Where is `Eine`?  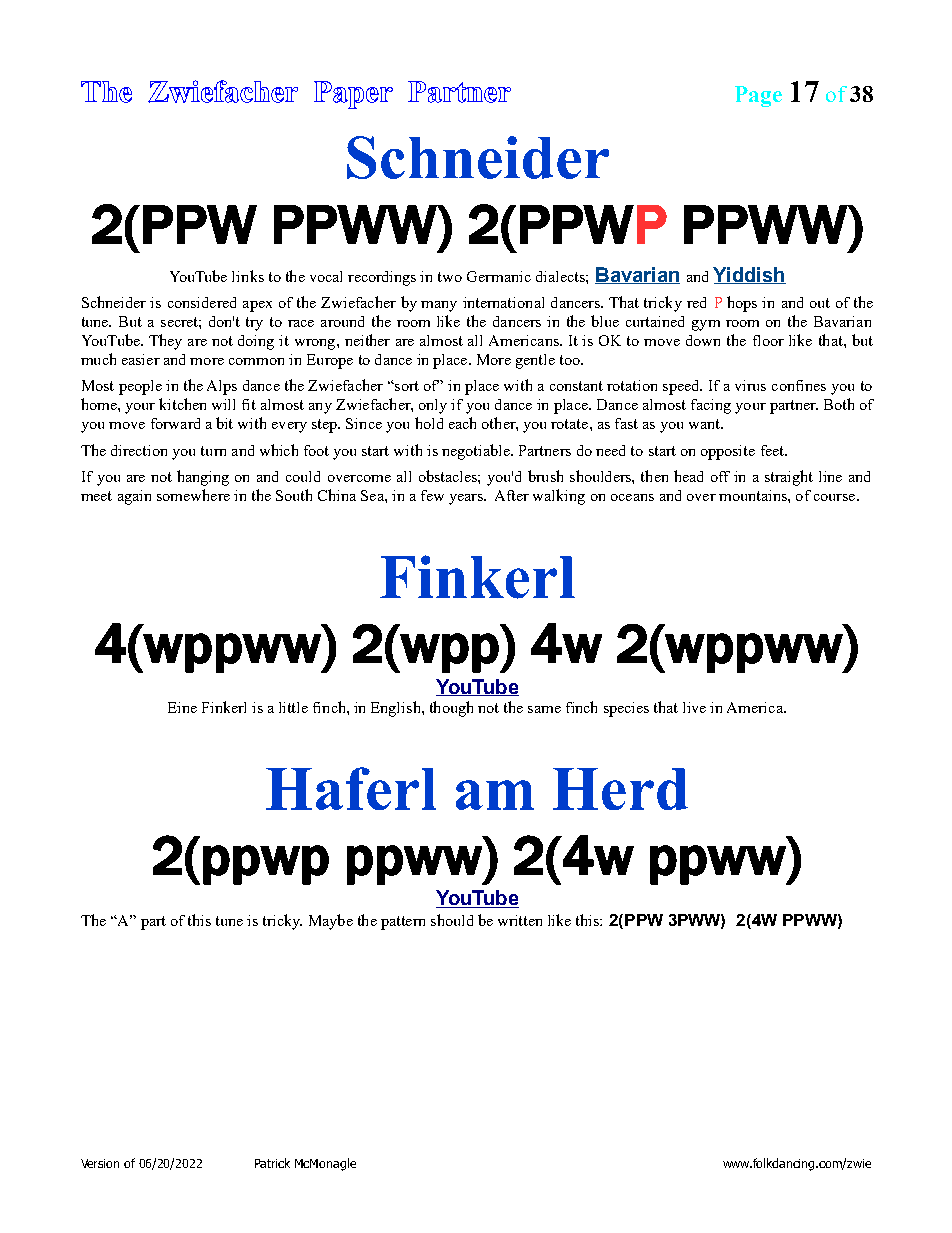
Eine is located at coordinates (182, 707).
